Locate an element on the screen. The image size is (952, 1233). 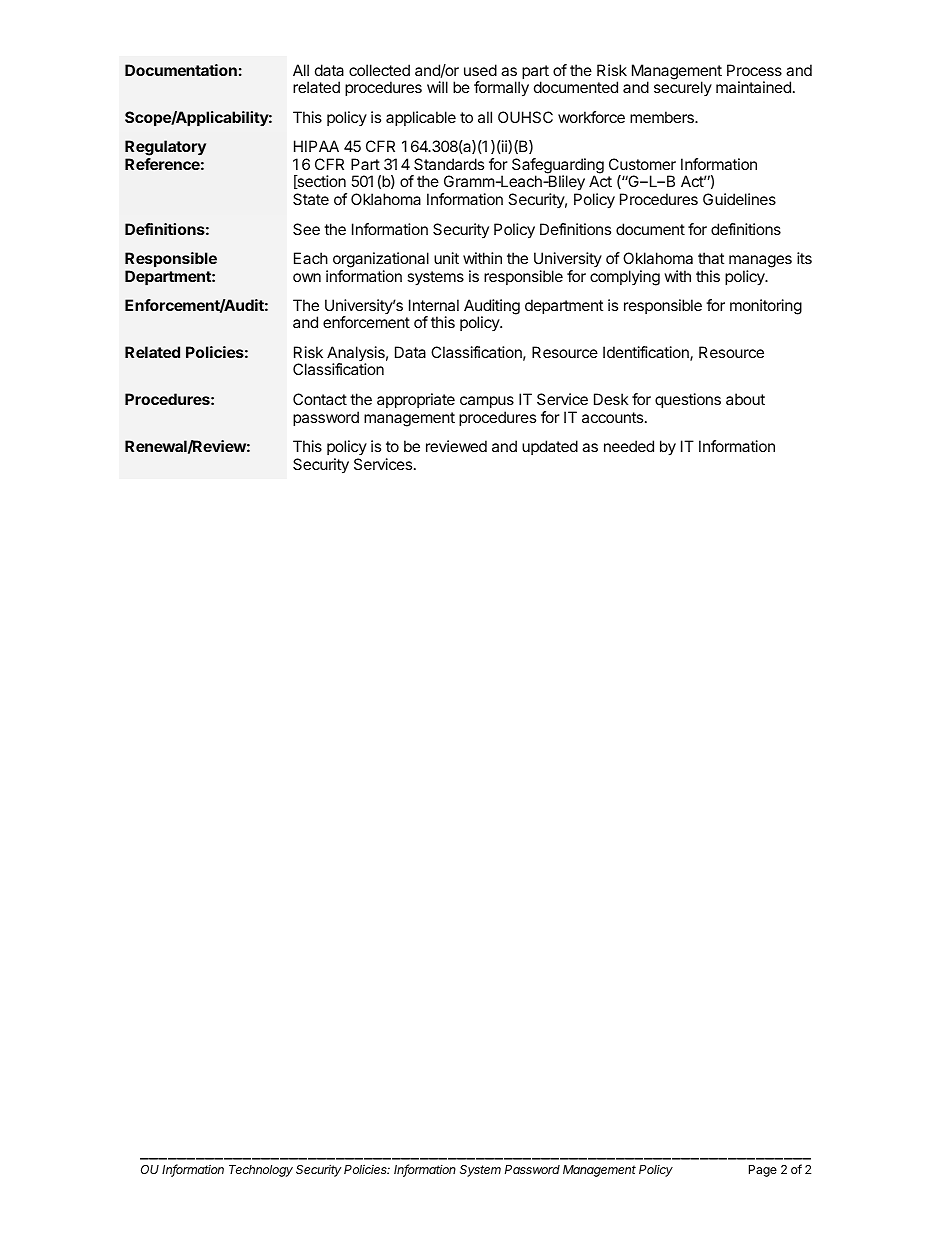
appropriate is located at coordinates (416, 400).
